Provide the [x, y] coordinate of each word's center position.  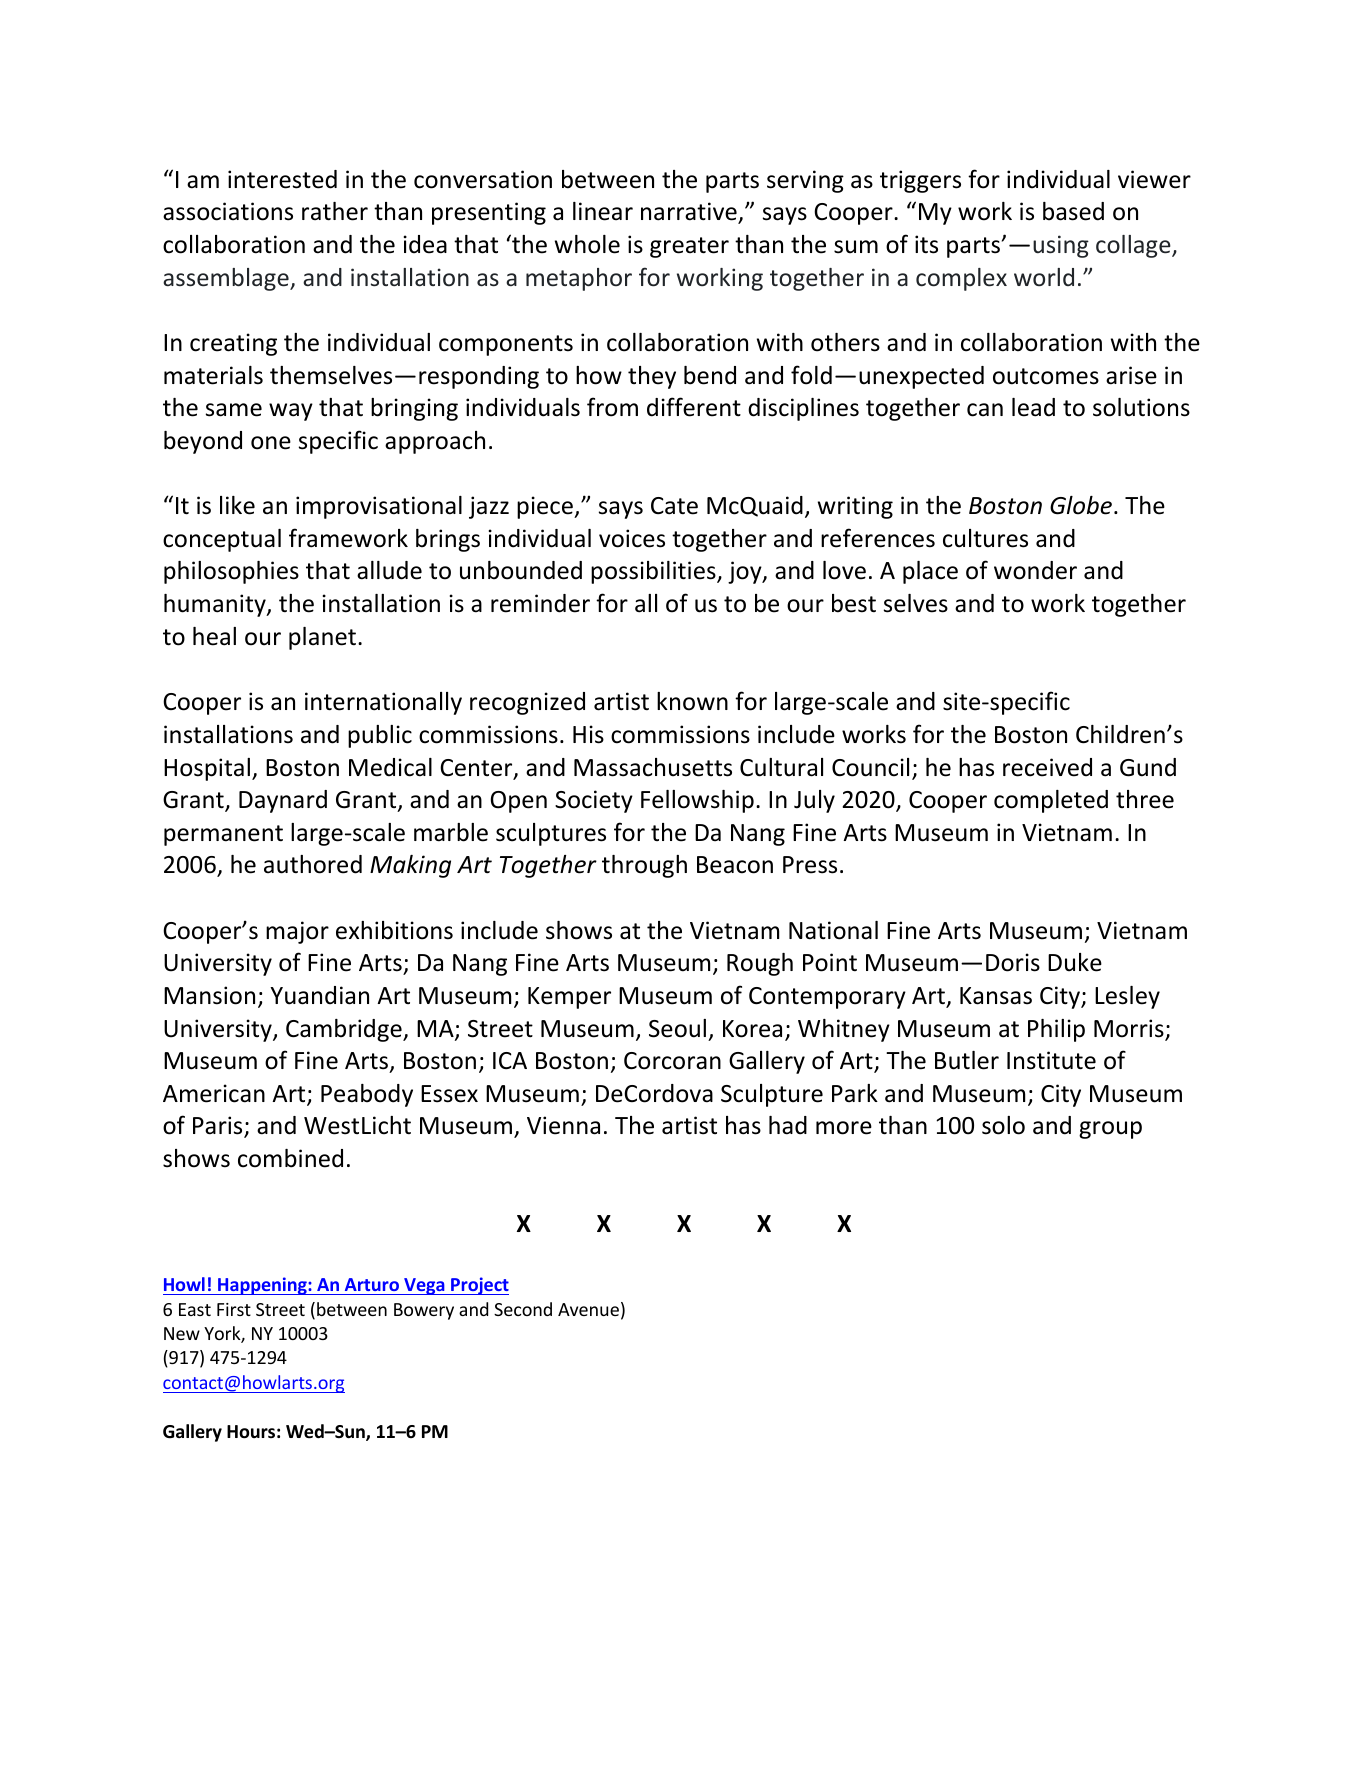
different [694, 407]
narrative [690, 213]
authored [313, 864]
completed [1051, 801]
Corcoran [672, 1061]
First [234, 1309]
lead [1033, 407]
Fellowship [697, 801]
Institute [1051, 1060]
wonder [1035, 570]
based [1073, 211]
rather [335, 211]
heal [214, 636]
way [291, 412]
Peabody [367, 1095]
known [692, 701]
